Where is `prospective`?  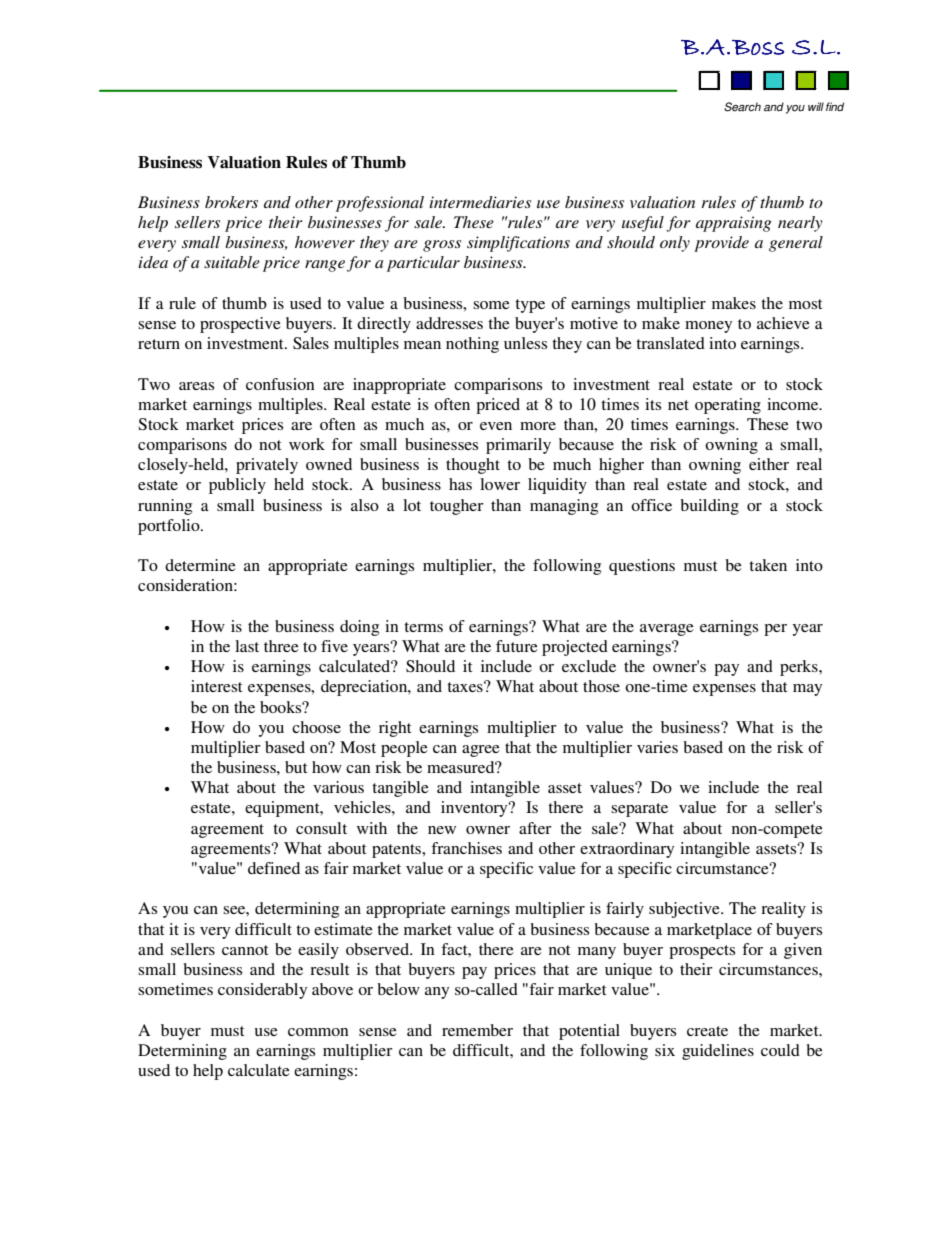
prospective is located at coordinates (240, 325).
